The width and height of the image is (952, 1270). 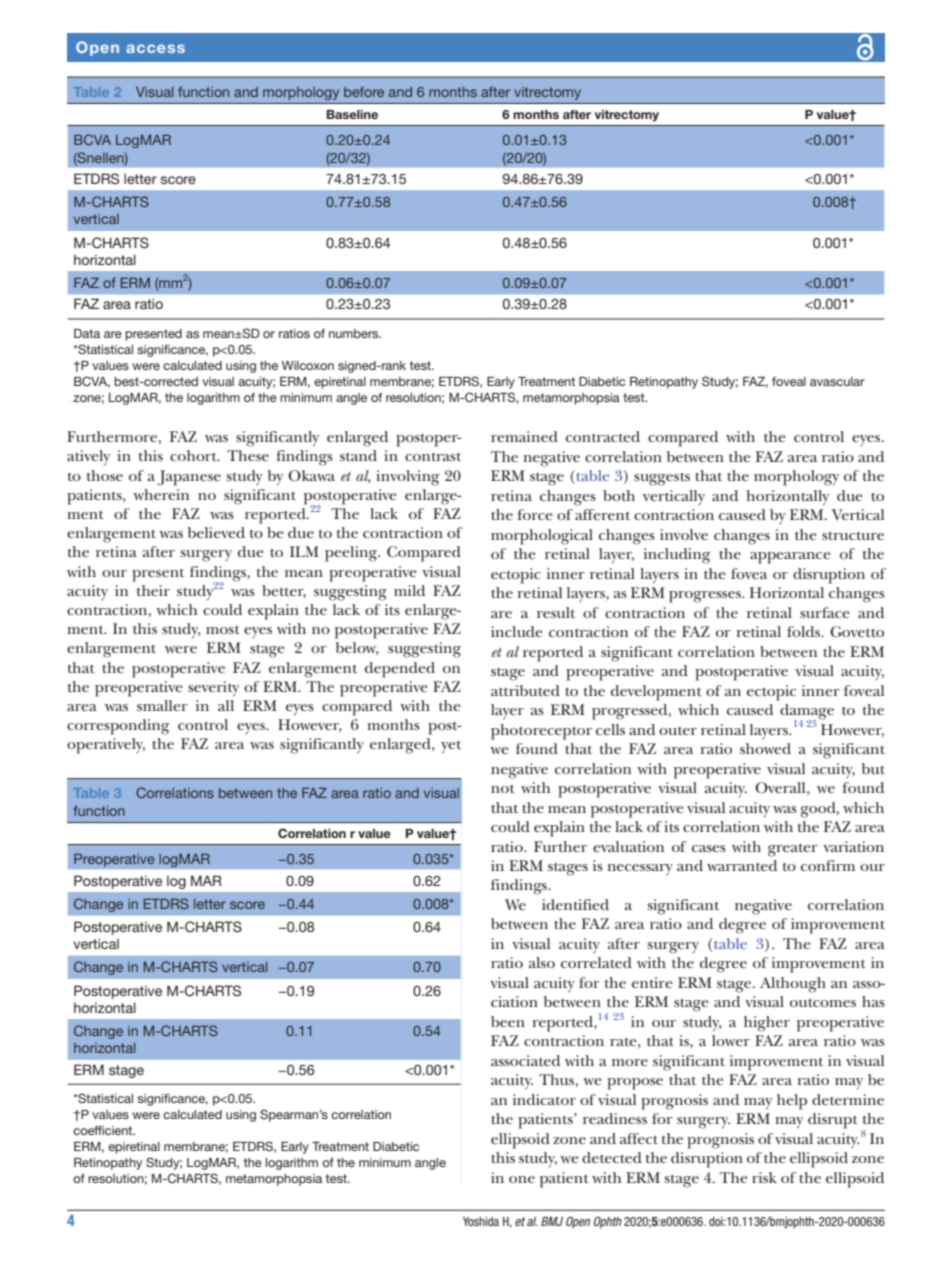 What do you see at coordinates (481, 1221) in the image?
I see `Yoshida` at bounding box center [481, 1221].
